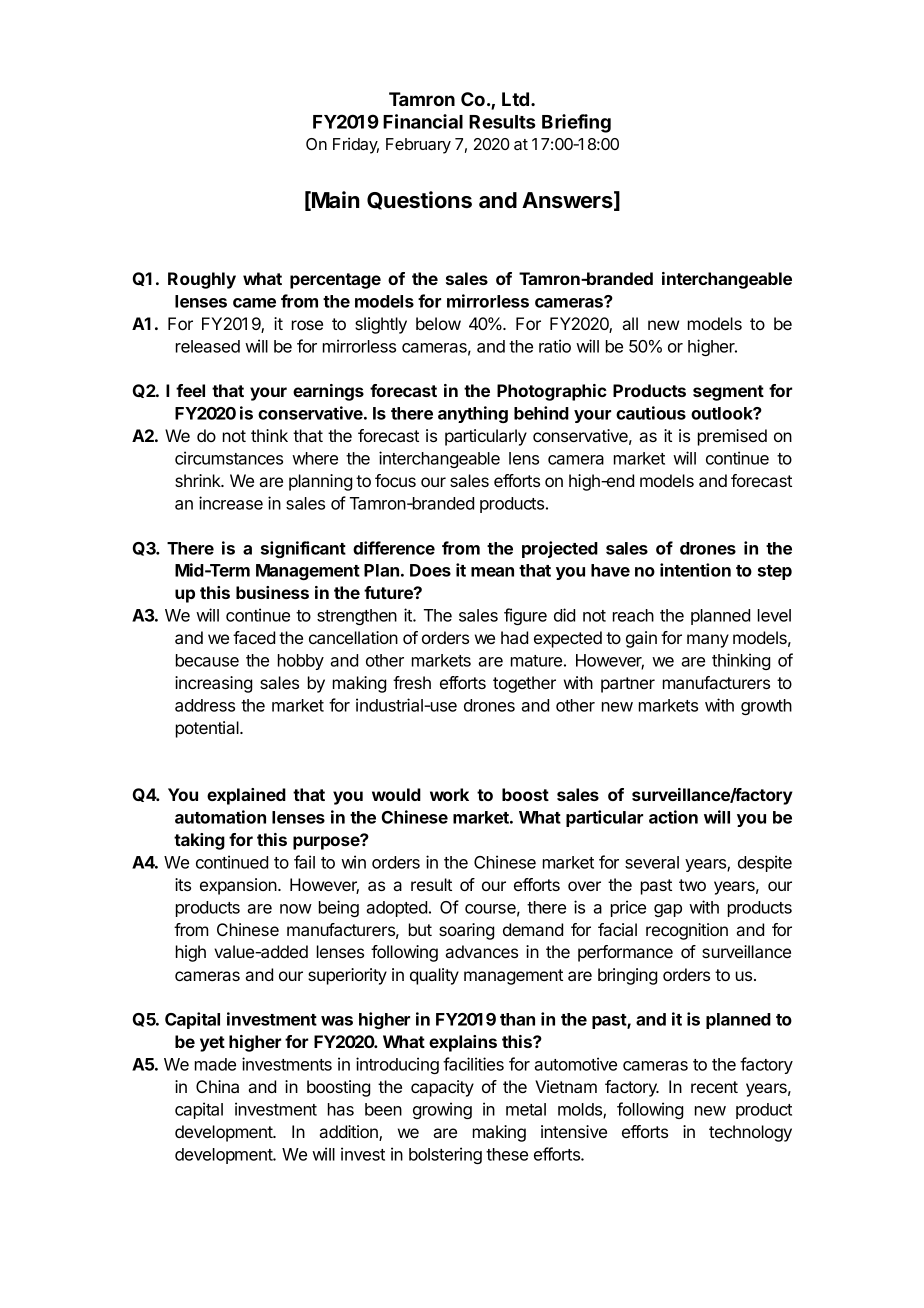  I want to click on Briefing, so click(576, 123).
